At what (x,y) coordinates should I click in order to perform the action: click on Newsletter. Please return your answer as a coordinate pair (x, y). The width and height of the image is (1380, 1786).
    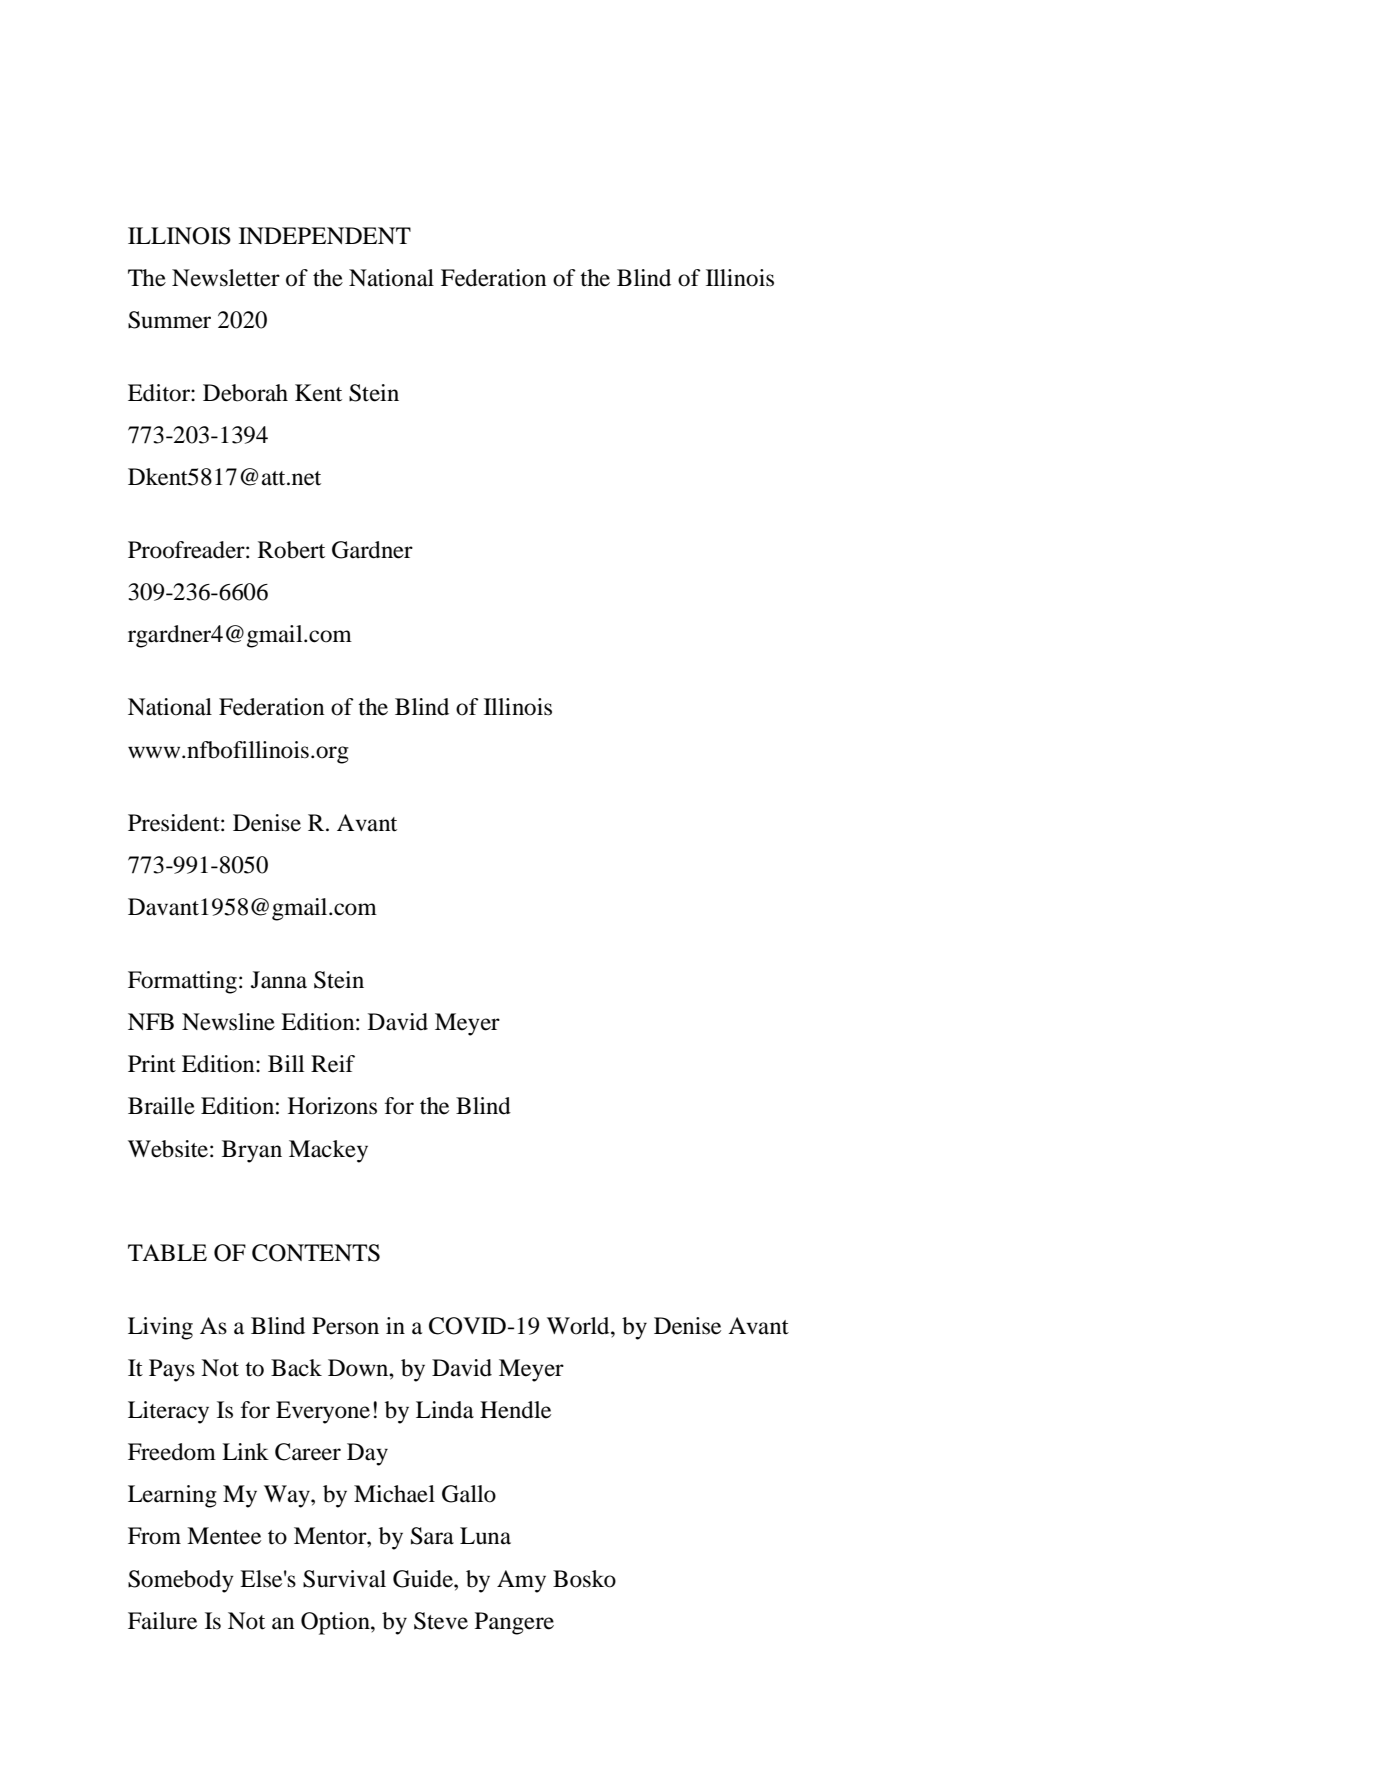
    Looking at the image, I should click on (226, 278).
